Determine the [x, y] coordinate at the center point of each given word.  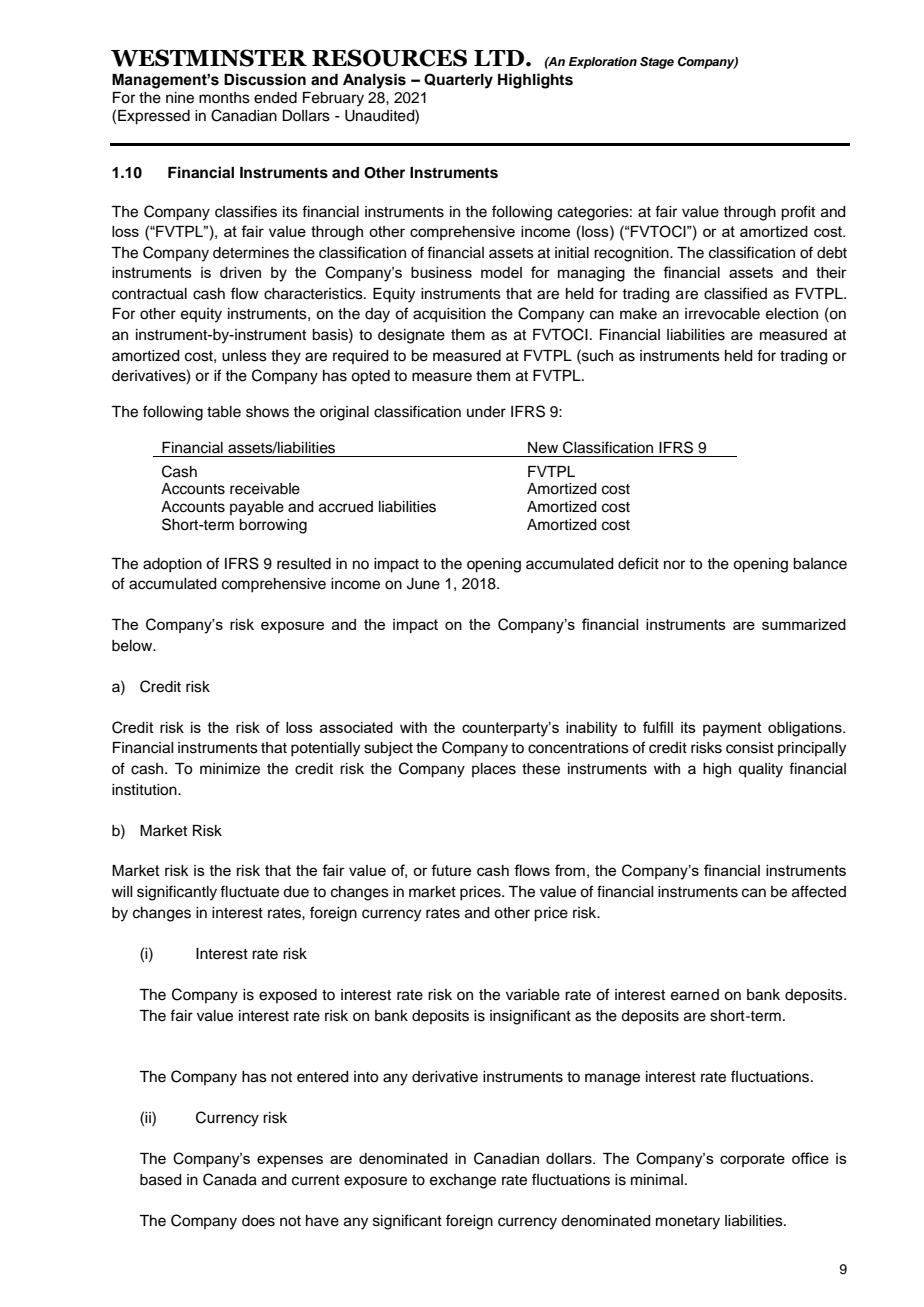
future [451, 870]
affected [819, 891]
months [224, 98]
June [423, 584]
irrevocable [722, 314]
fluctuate [249, 891]
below [133, 646]
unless [244, 356]
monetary [688, 1223]
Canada [230, 1179]
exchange [463, 1181]
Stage [657, 63]
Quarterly [458, 81]
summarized [804, 624]
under [486, 412]
